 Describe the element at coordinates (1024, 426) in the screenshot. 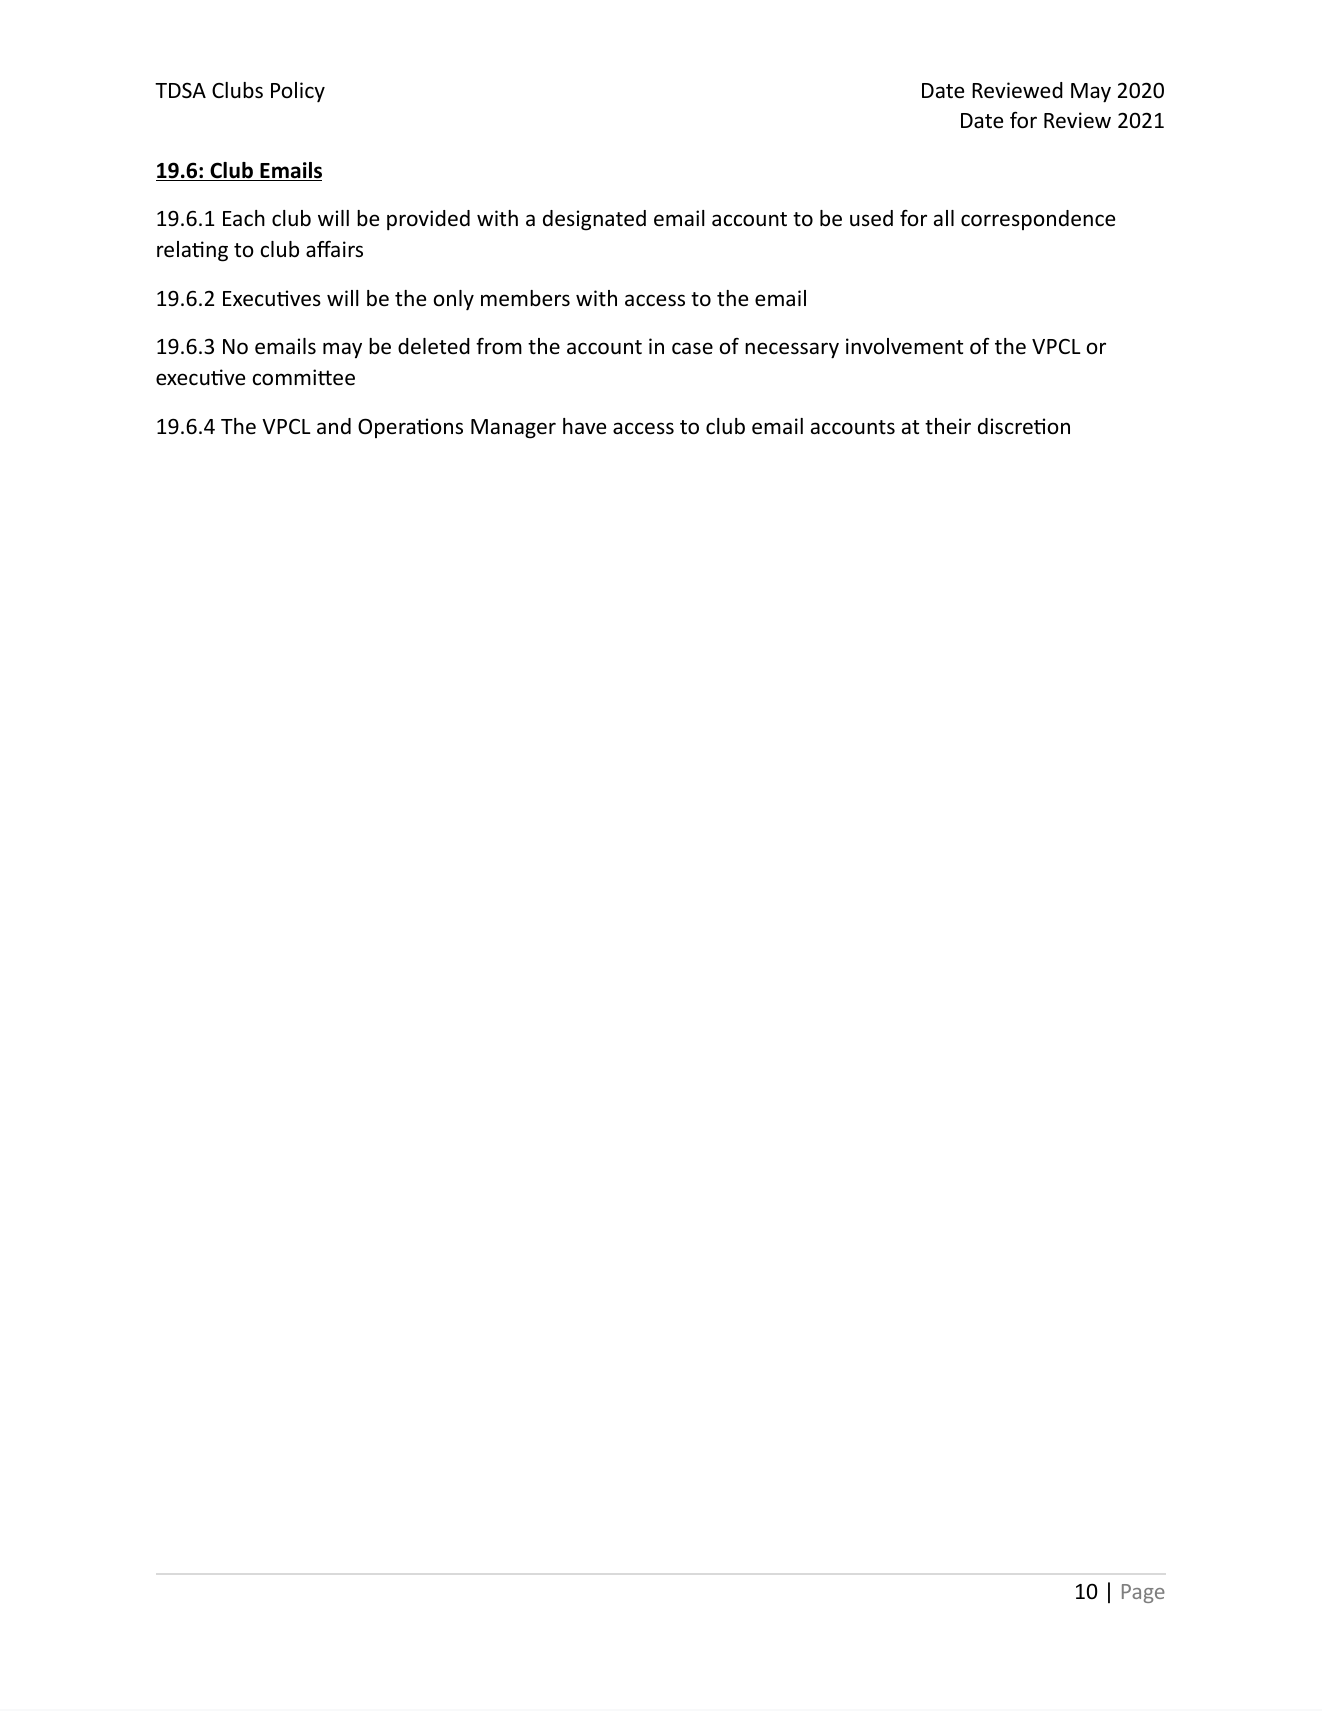

I see `discretion` at that location.
